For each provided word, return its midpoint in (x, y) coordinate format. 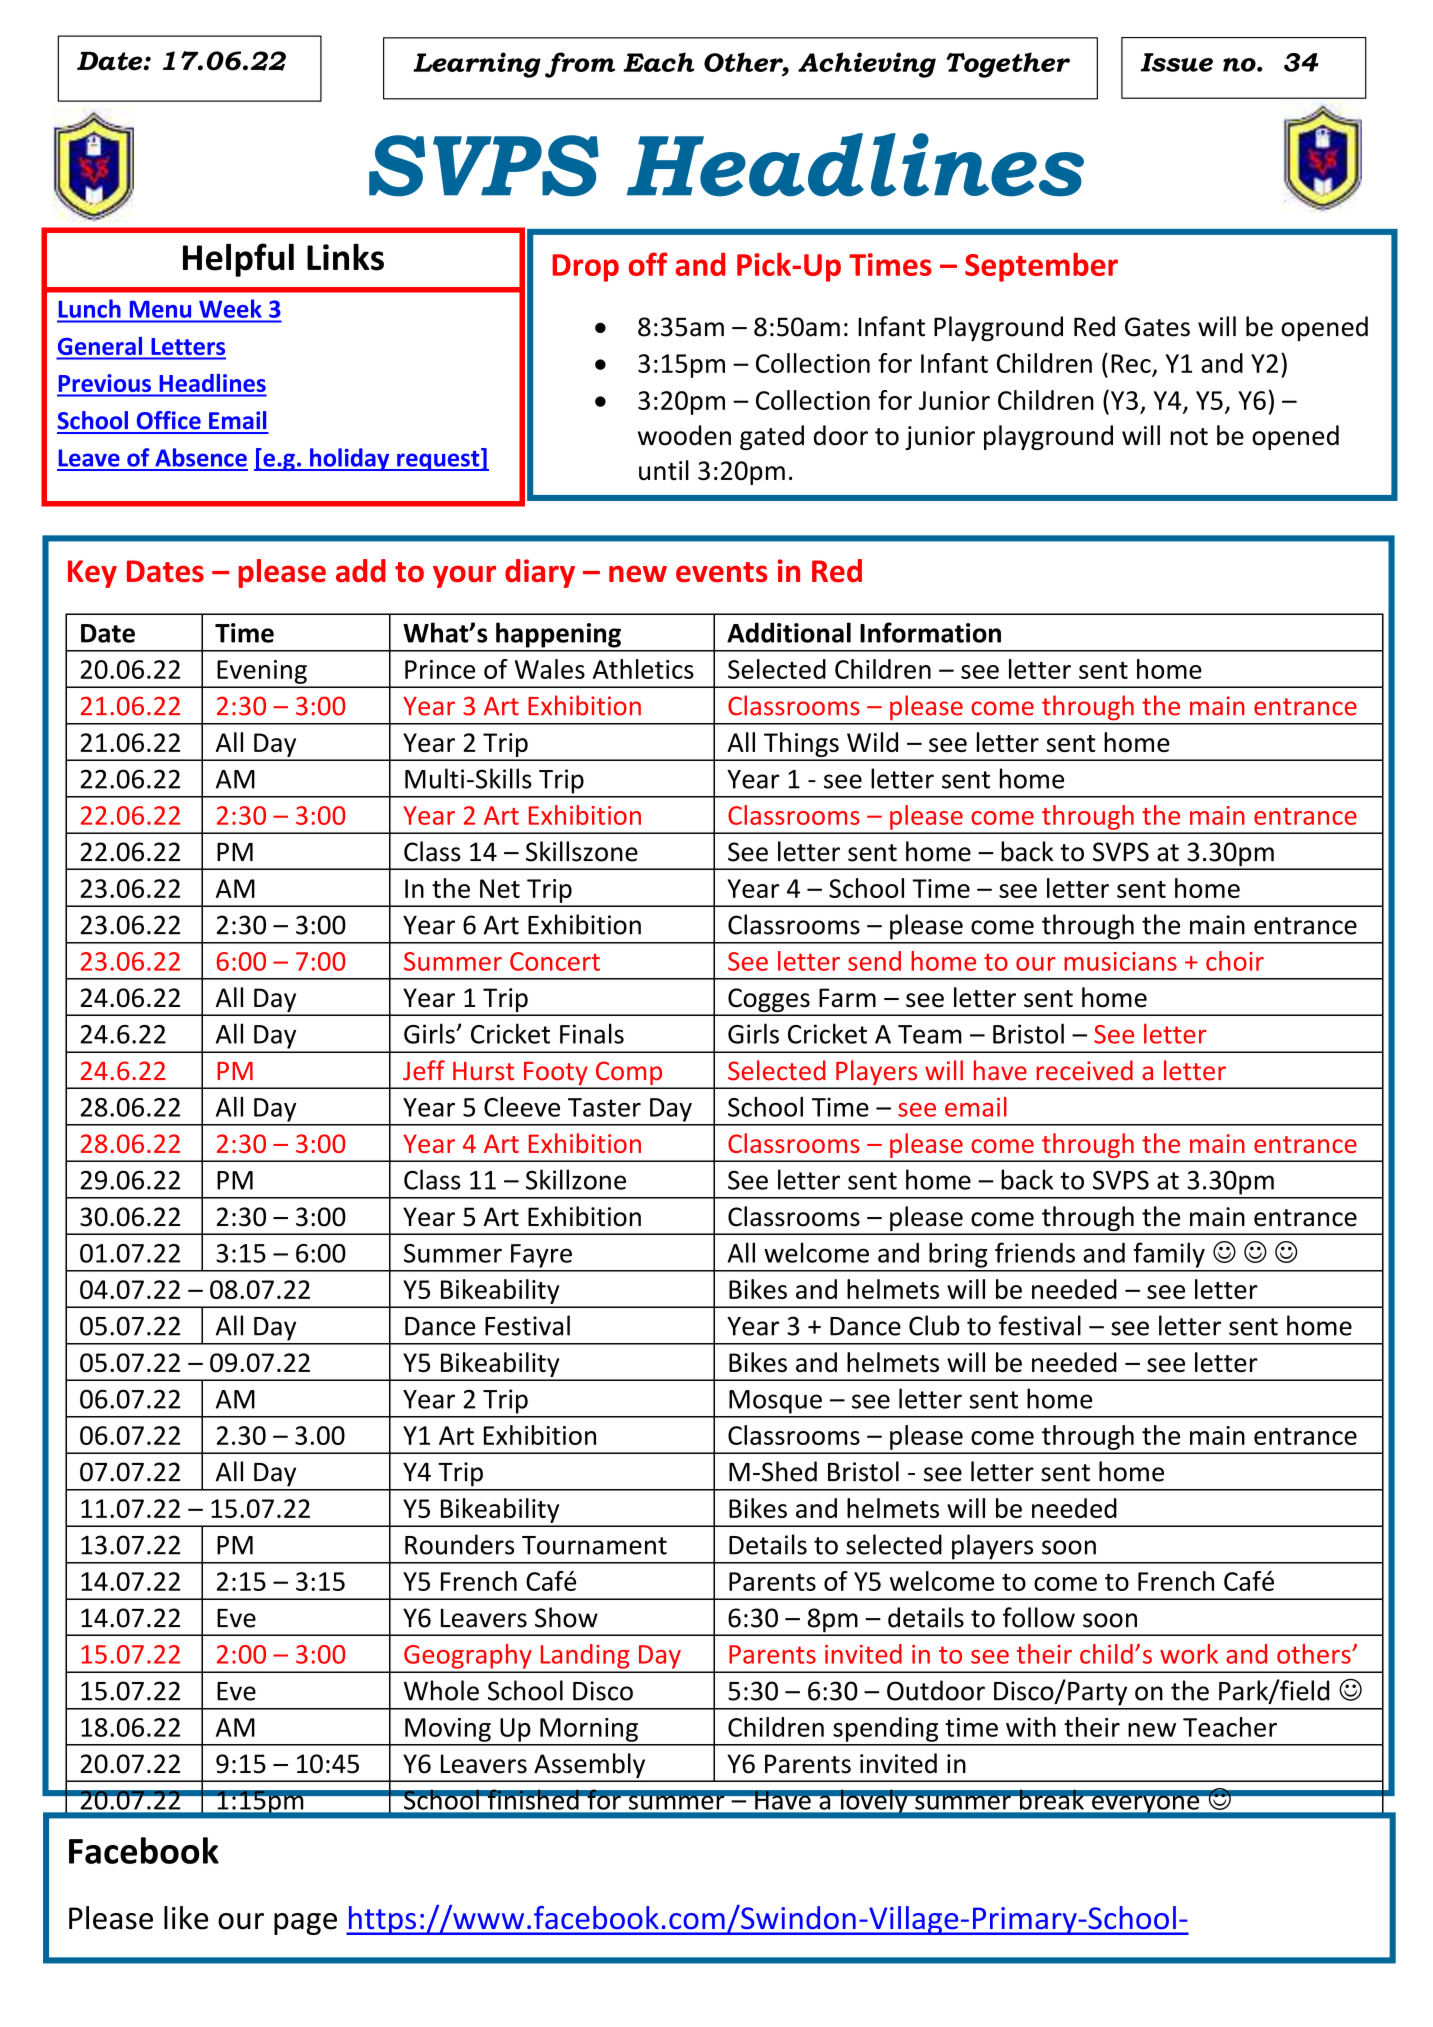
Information (930, 632)
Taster (604, 1107)
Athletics (643, 669)
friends (1035, 1252)
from (580, 65)
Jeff (424, 1070)
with (1031, 1727)
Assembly (590, 1767)
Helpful (238, 260)
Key (92, 574)
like (186, 1918)
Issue (1177, 62)
